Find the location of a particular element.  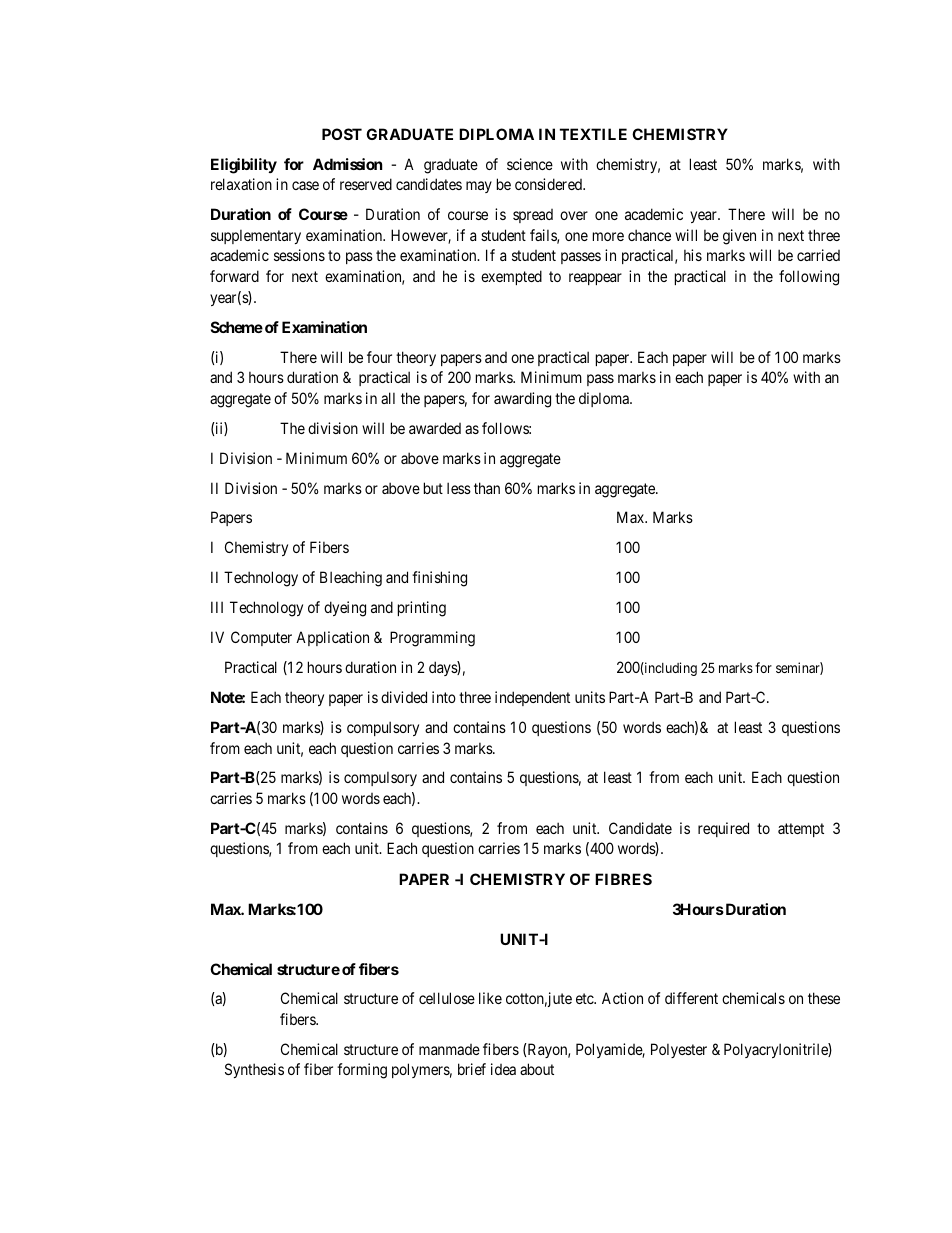

required is located at coordinates (723, 829).
